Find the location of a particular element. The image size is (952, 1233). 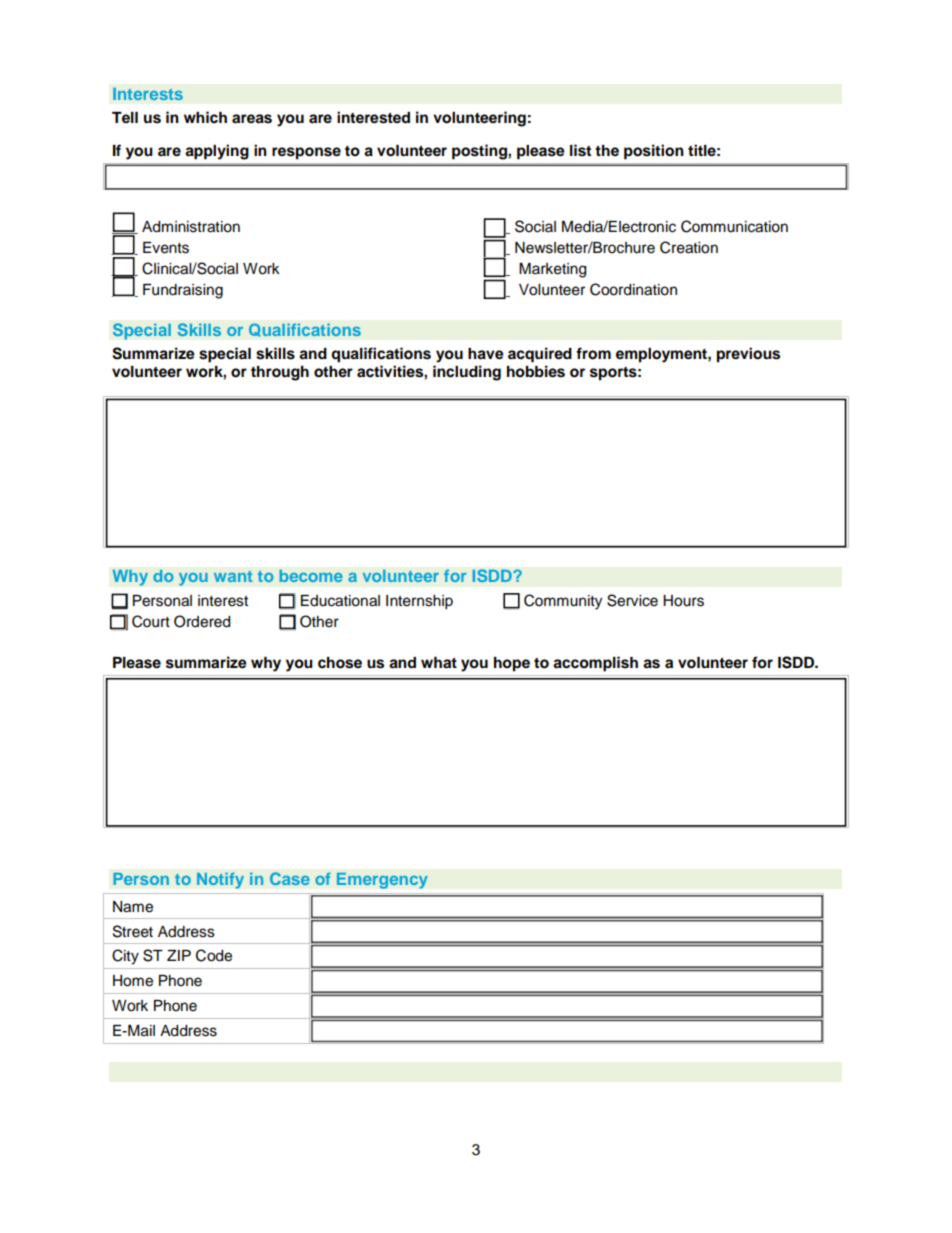

accomplish is located at coordinates (595, 664).
